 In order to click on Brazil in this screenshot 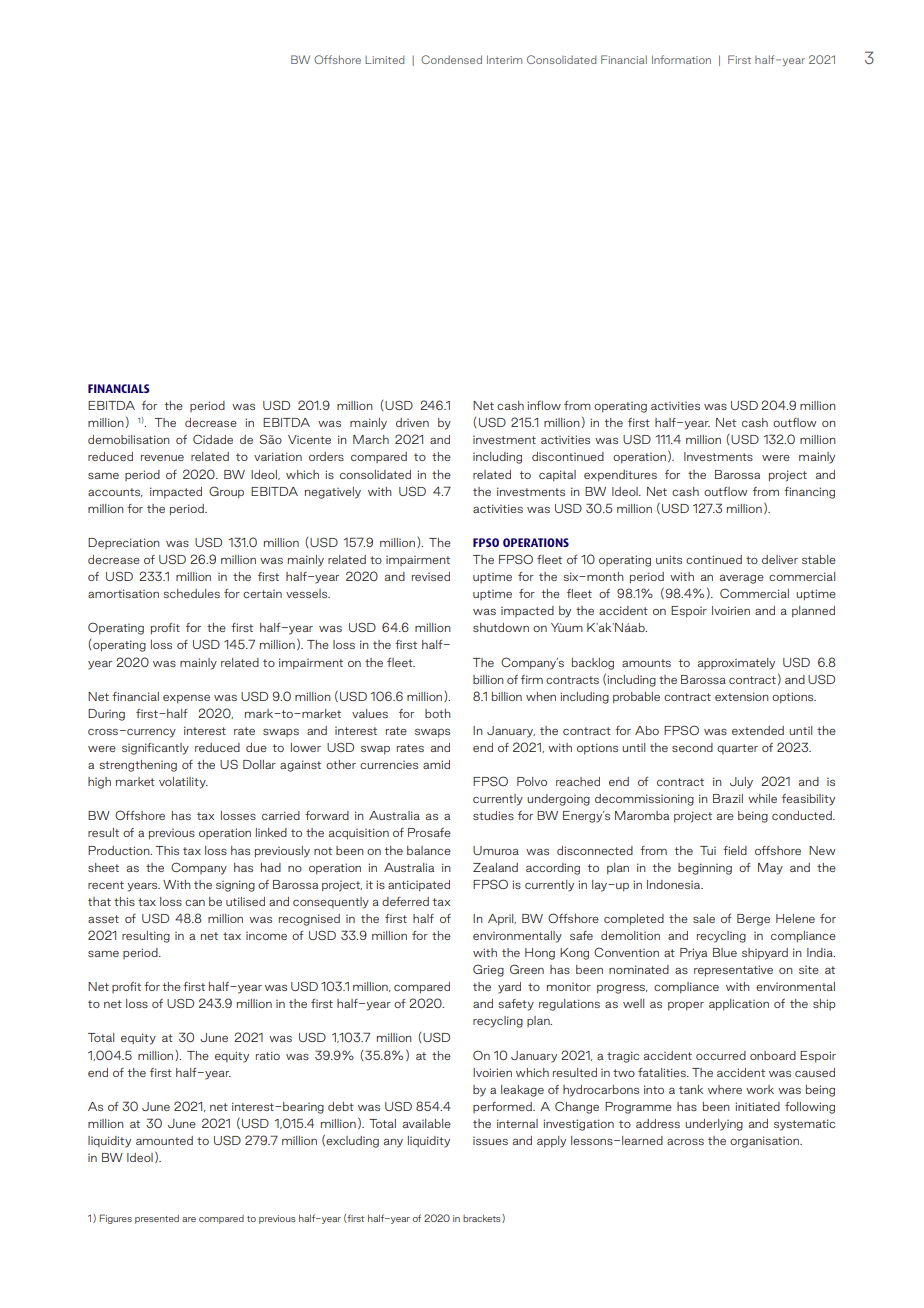, I will do `click(728, 798)`.
